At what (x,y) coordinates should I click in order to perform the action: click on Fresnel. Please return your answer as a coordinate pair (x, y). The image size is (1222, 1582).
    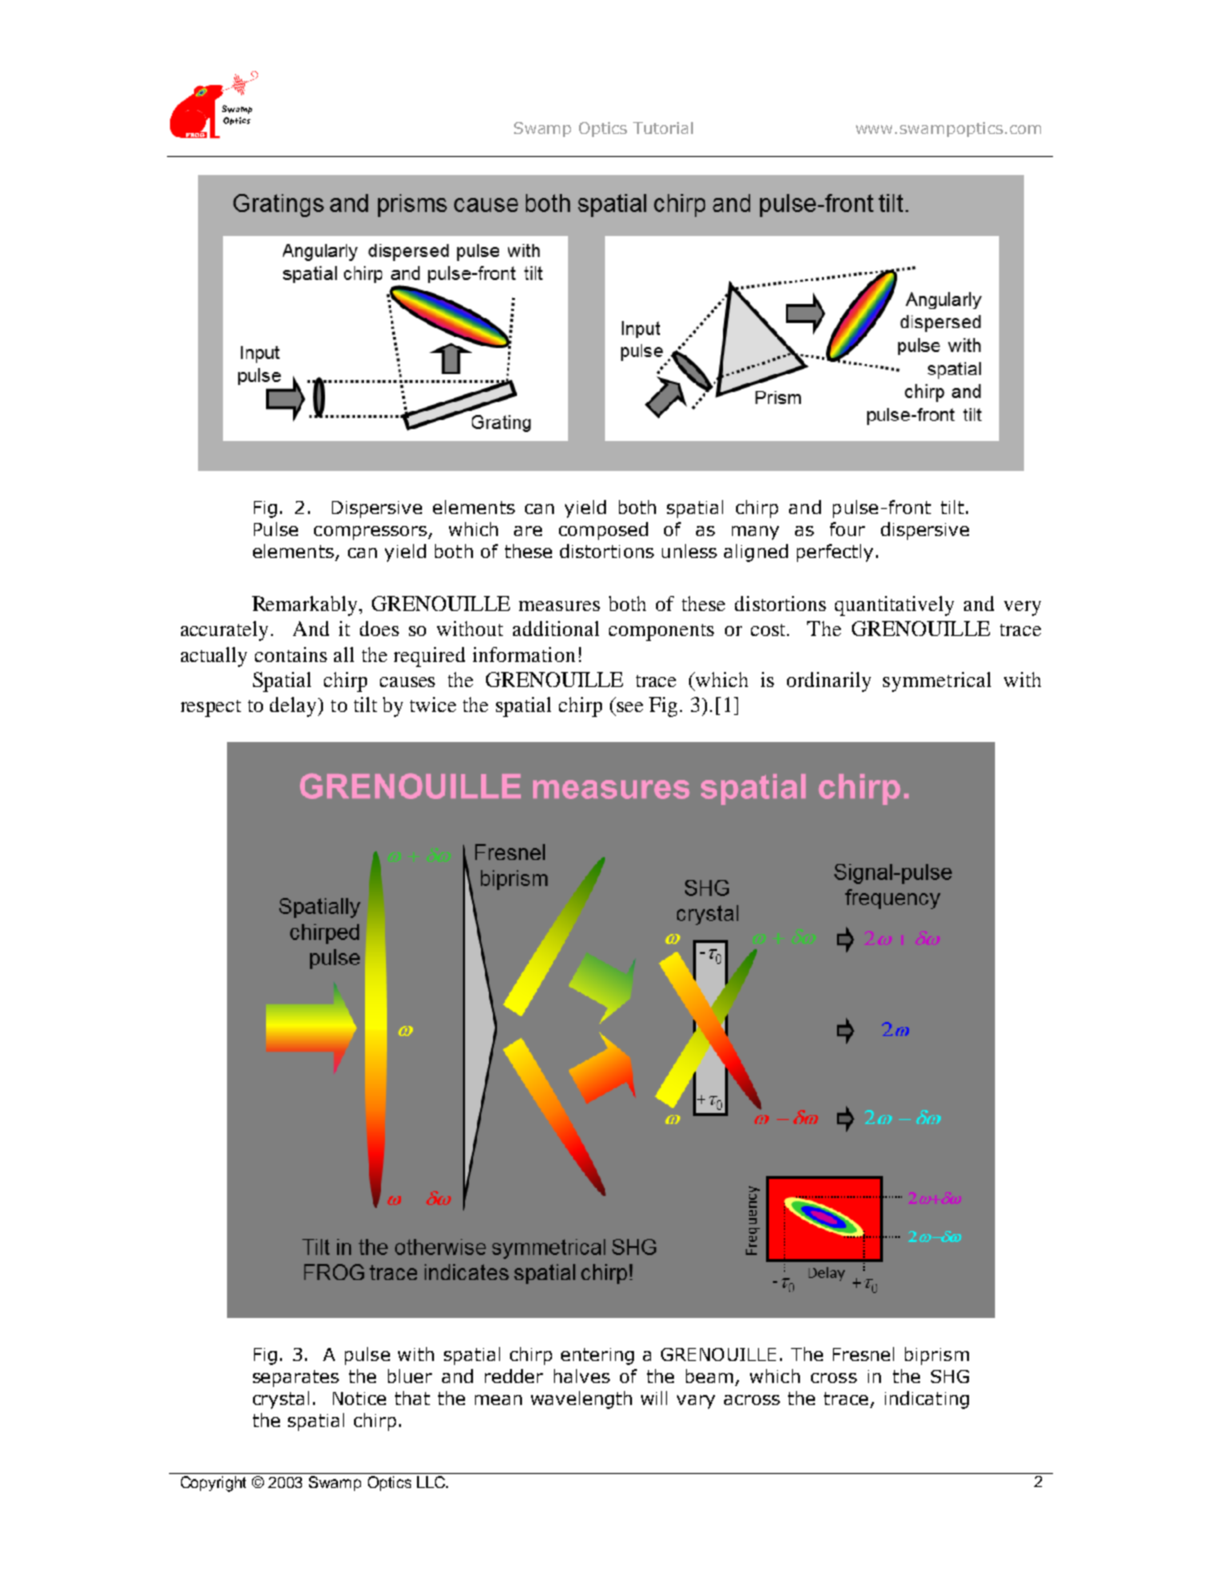
    Looking at the image, I should click on (863, 1354).
